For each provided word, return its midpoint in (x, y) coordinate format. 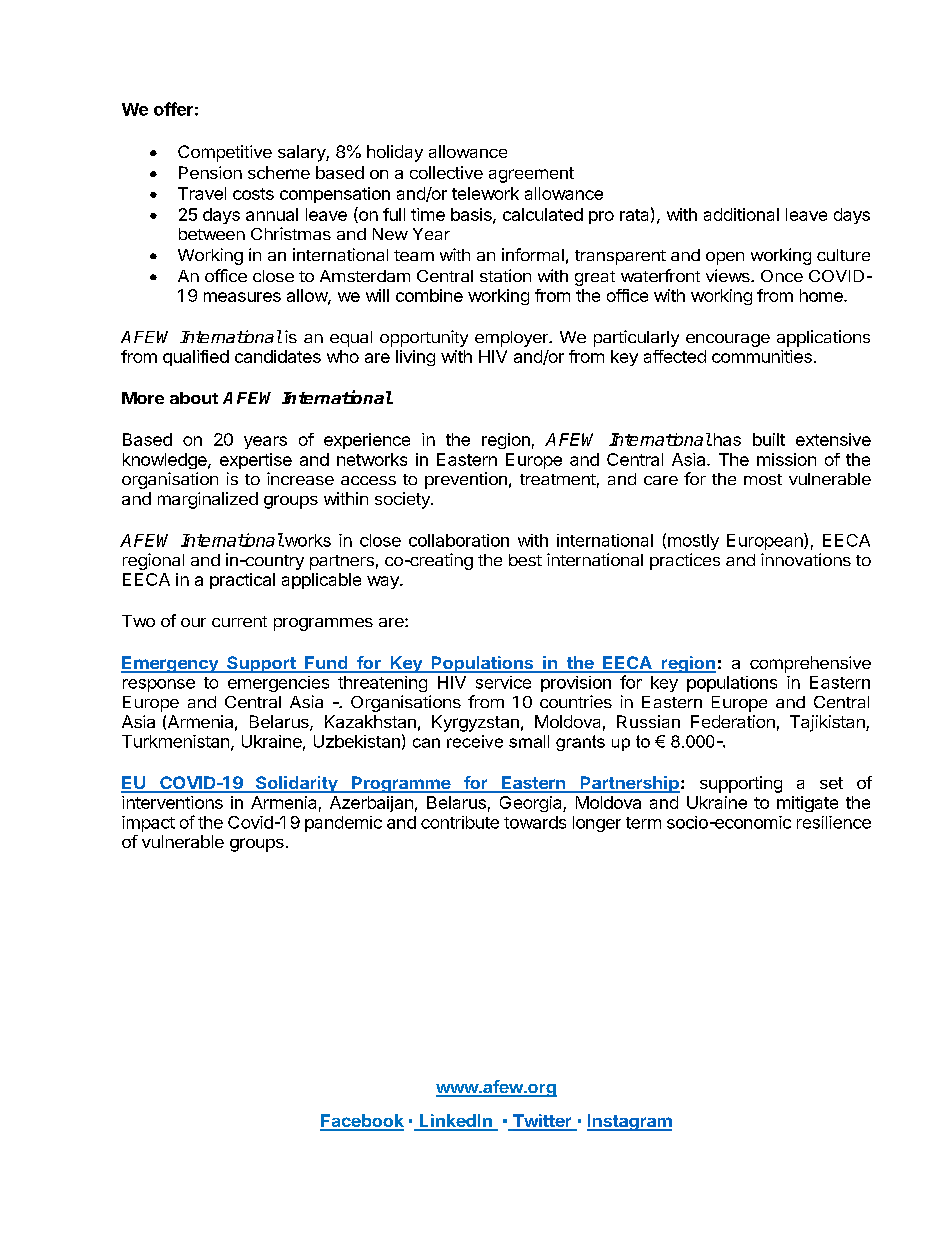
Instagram (629, 1122)
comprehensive (810, 664)
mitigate (807, 804)
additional (741, 214)
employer (512, 339)
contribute (460, 822)
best (525, 560)
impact (148, 824)
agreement (531, 175)
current (239, 621)
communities (762, 356)
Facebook (362, 1122)
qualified (196, 358)
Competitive (225, 153)
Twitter (542, 1122)
